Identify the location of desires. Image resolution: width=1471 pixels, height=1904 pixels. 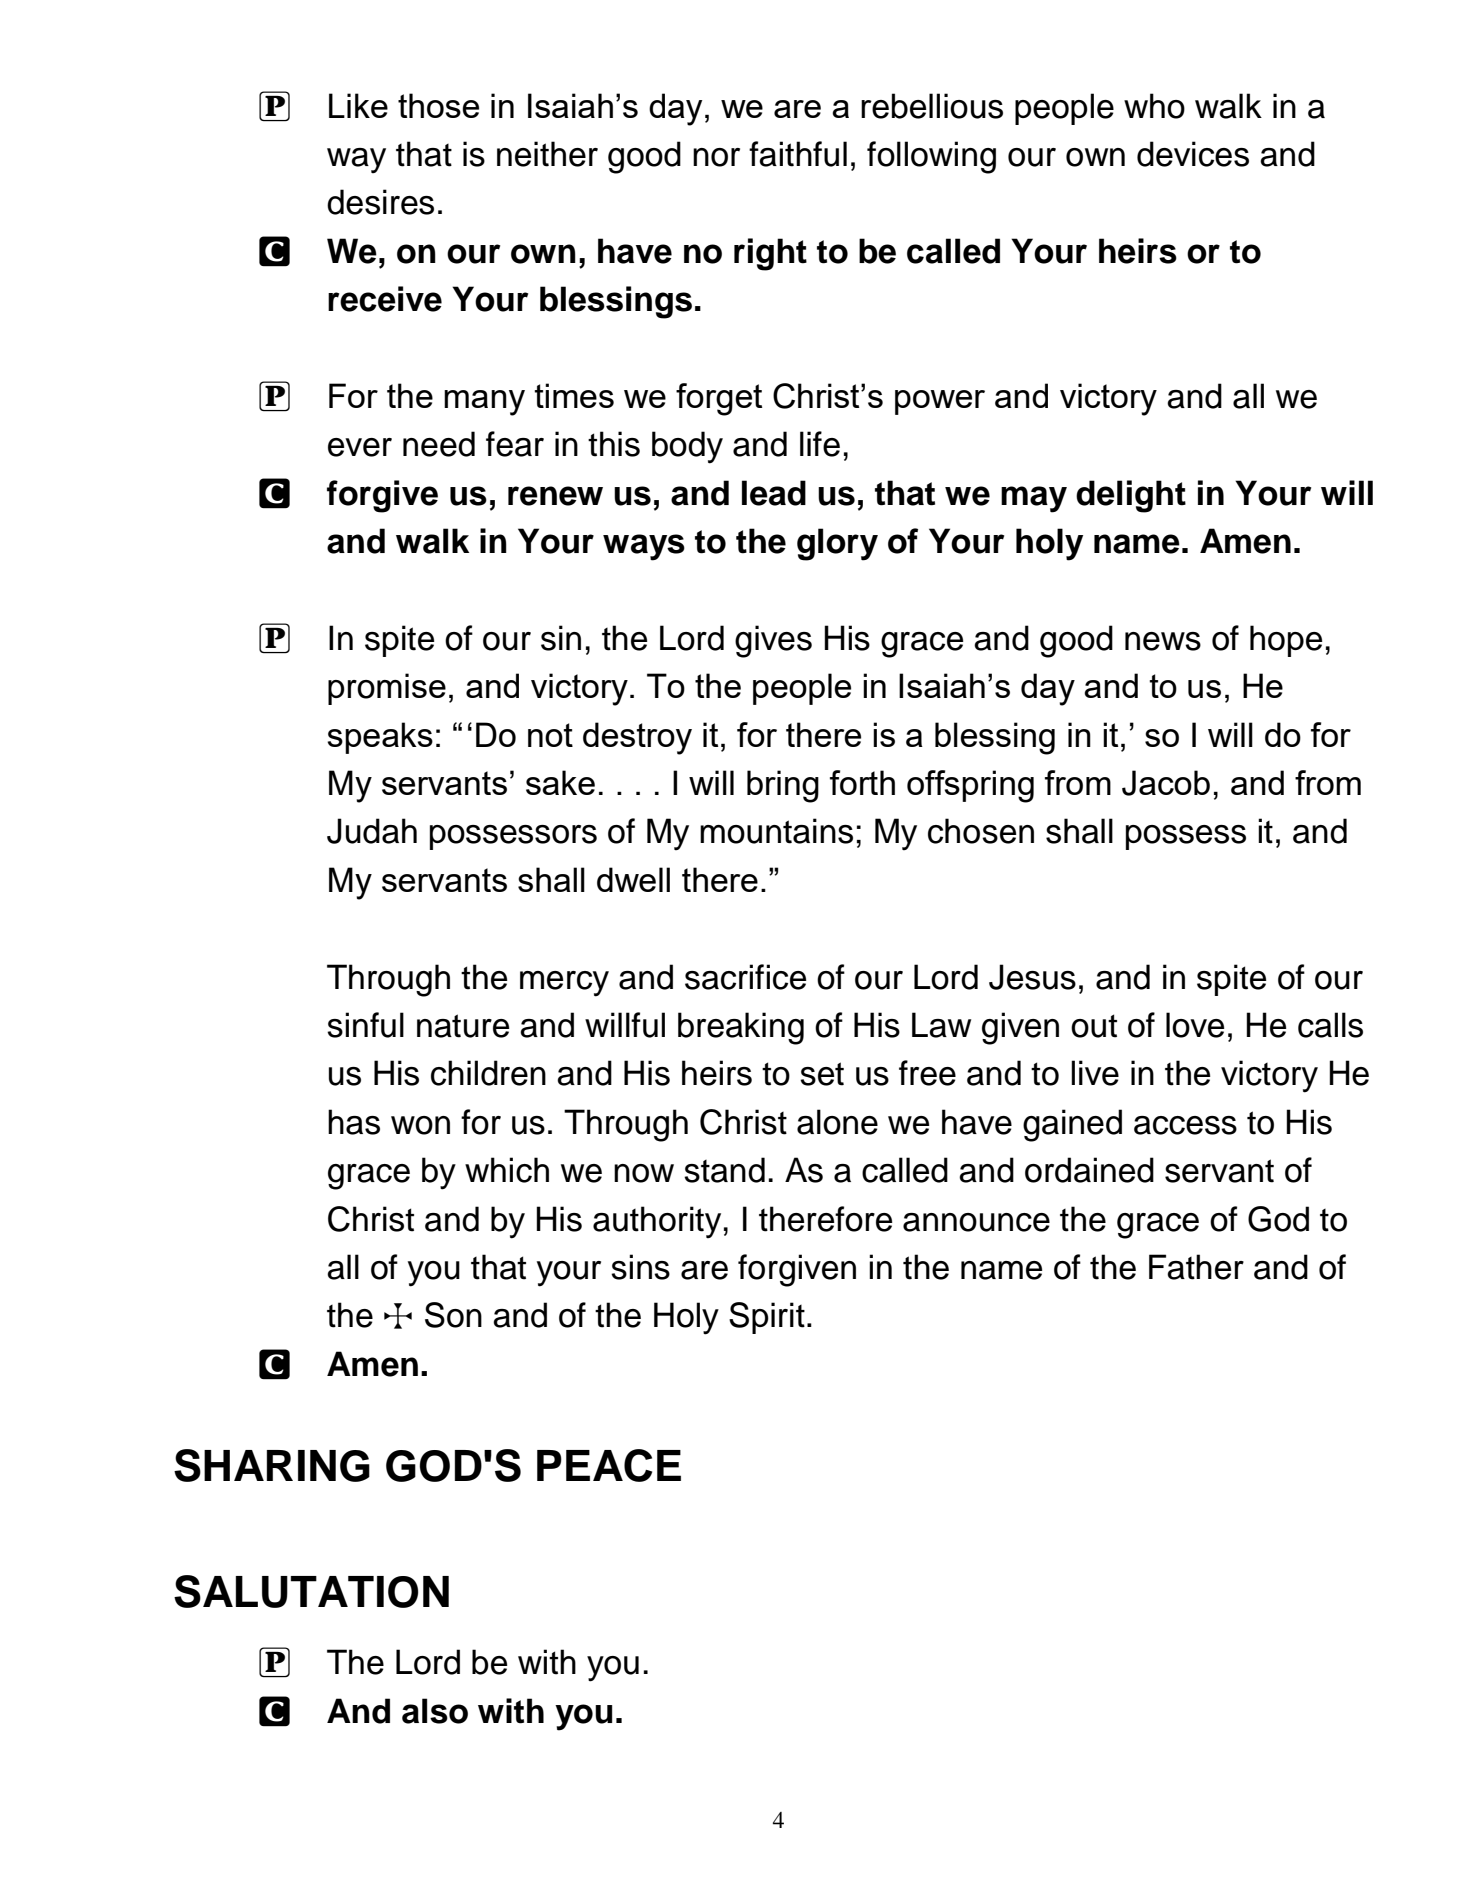
(380, 202).
